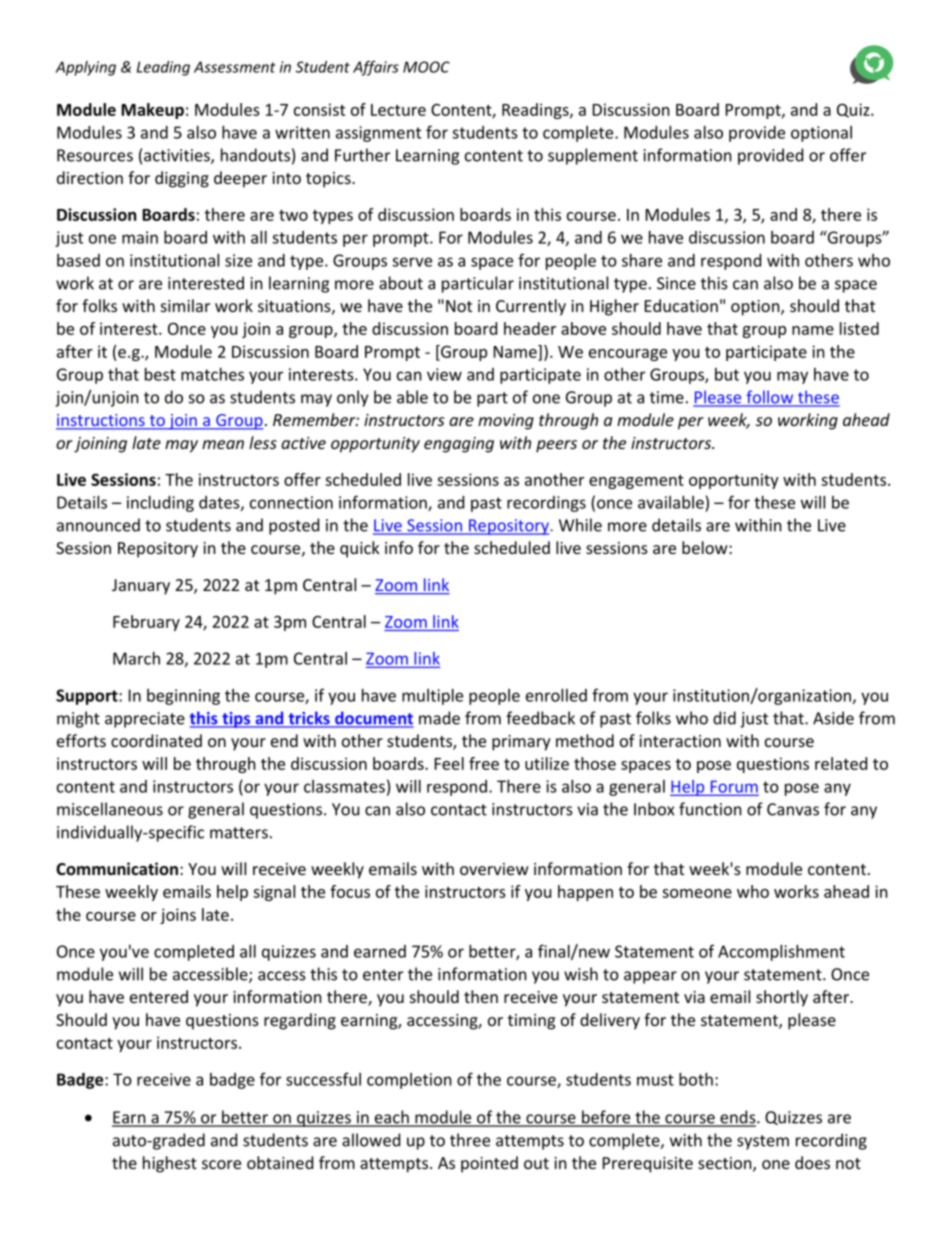 The image size is (952, 1233). I want to click on did, so click(724, 718).
